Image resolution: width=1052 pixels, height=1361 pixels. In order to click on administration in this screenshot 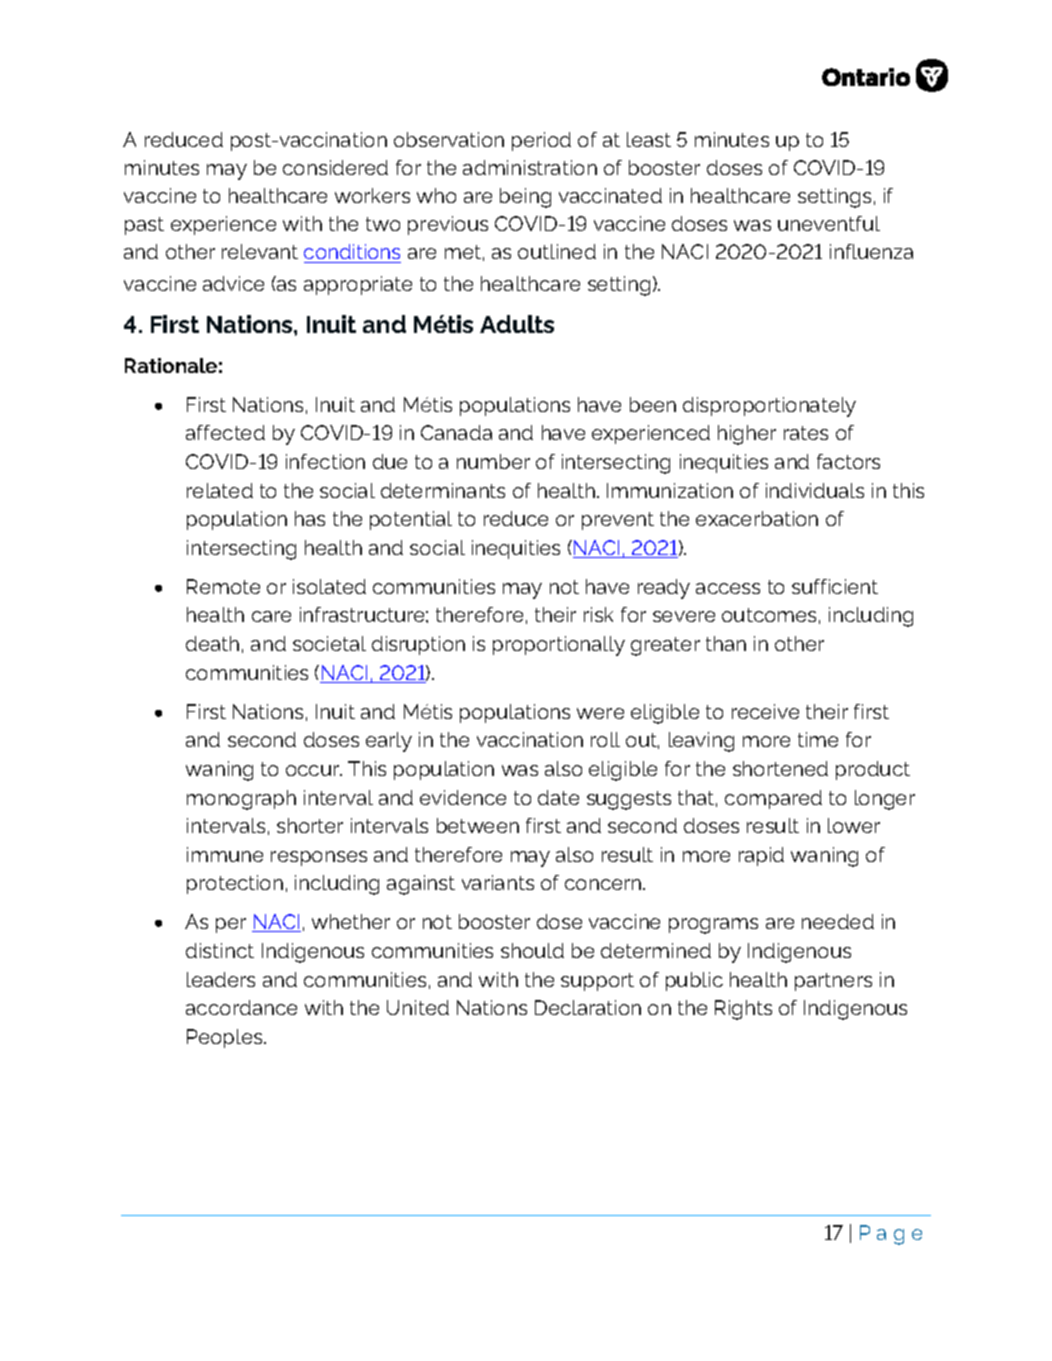, I will do `click(530, 167)`.
